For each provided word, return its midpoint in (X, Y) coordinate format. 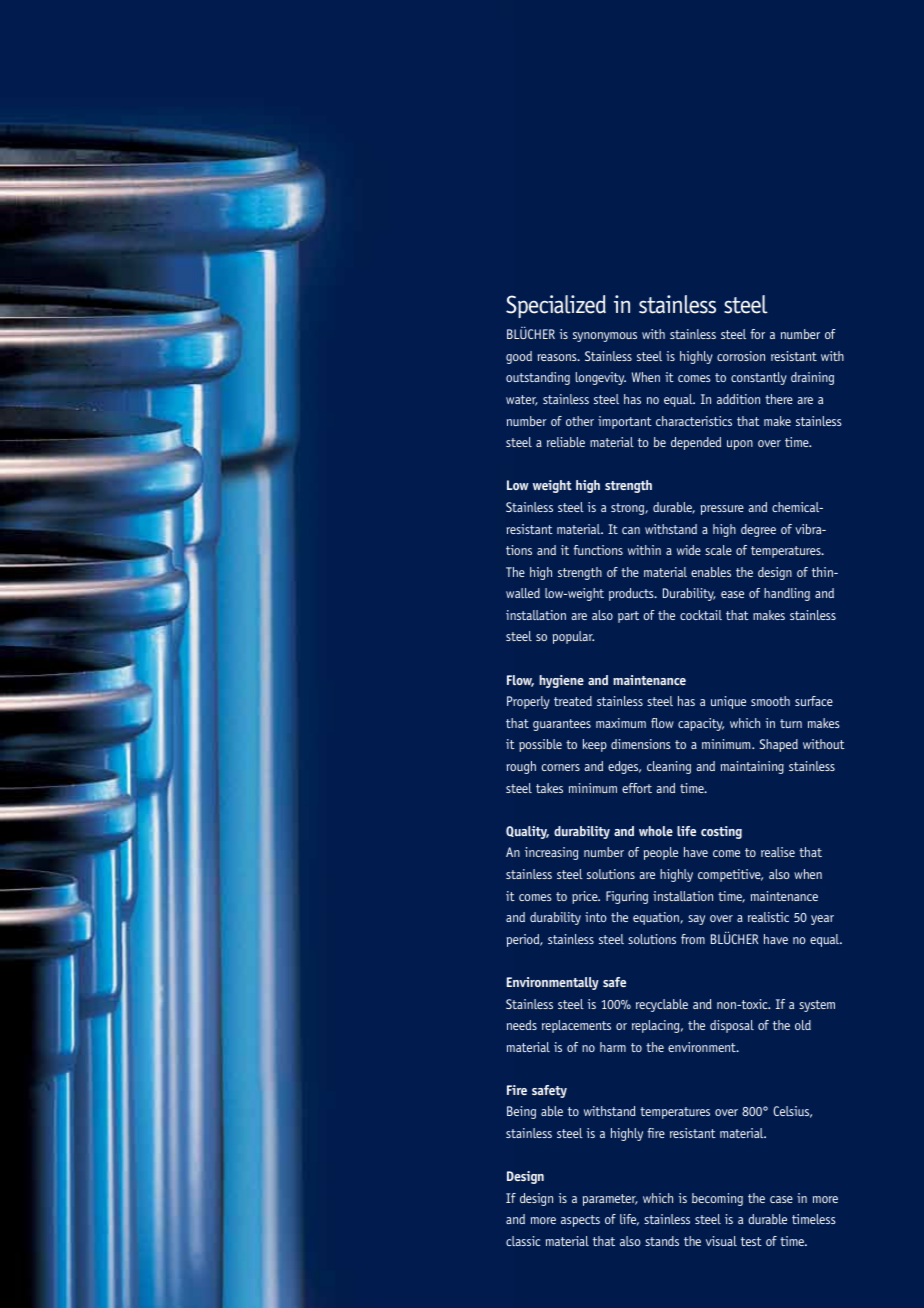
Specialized (556, 306)
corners (561, 767)
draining (812, 378)
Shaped (779, 745)
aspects (580, 1221)
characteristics (694, 421)
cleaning (669, 767)
